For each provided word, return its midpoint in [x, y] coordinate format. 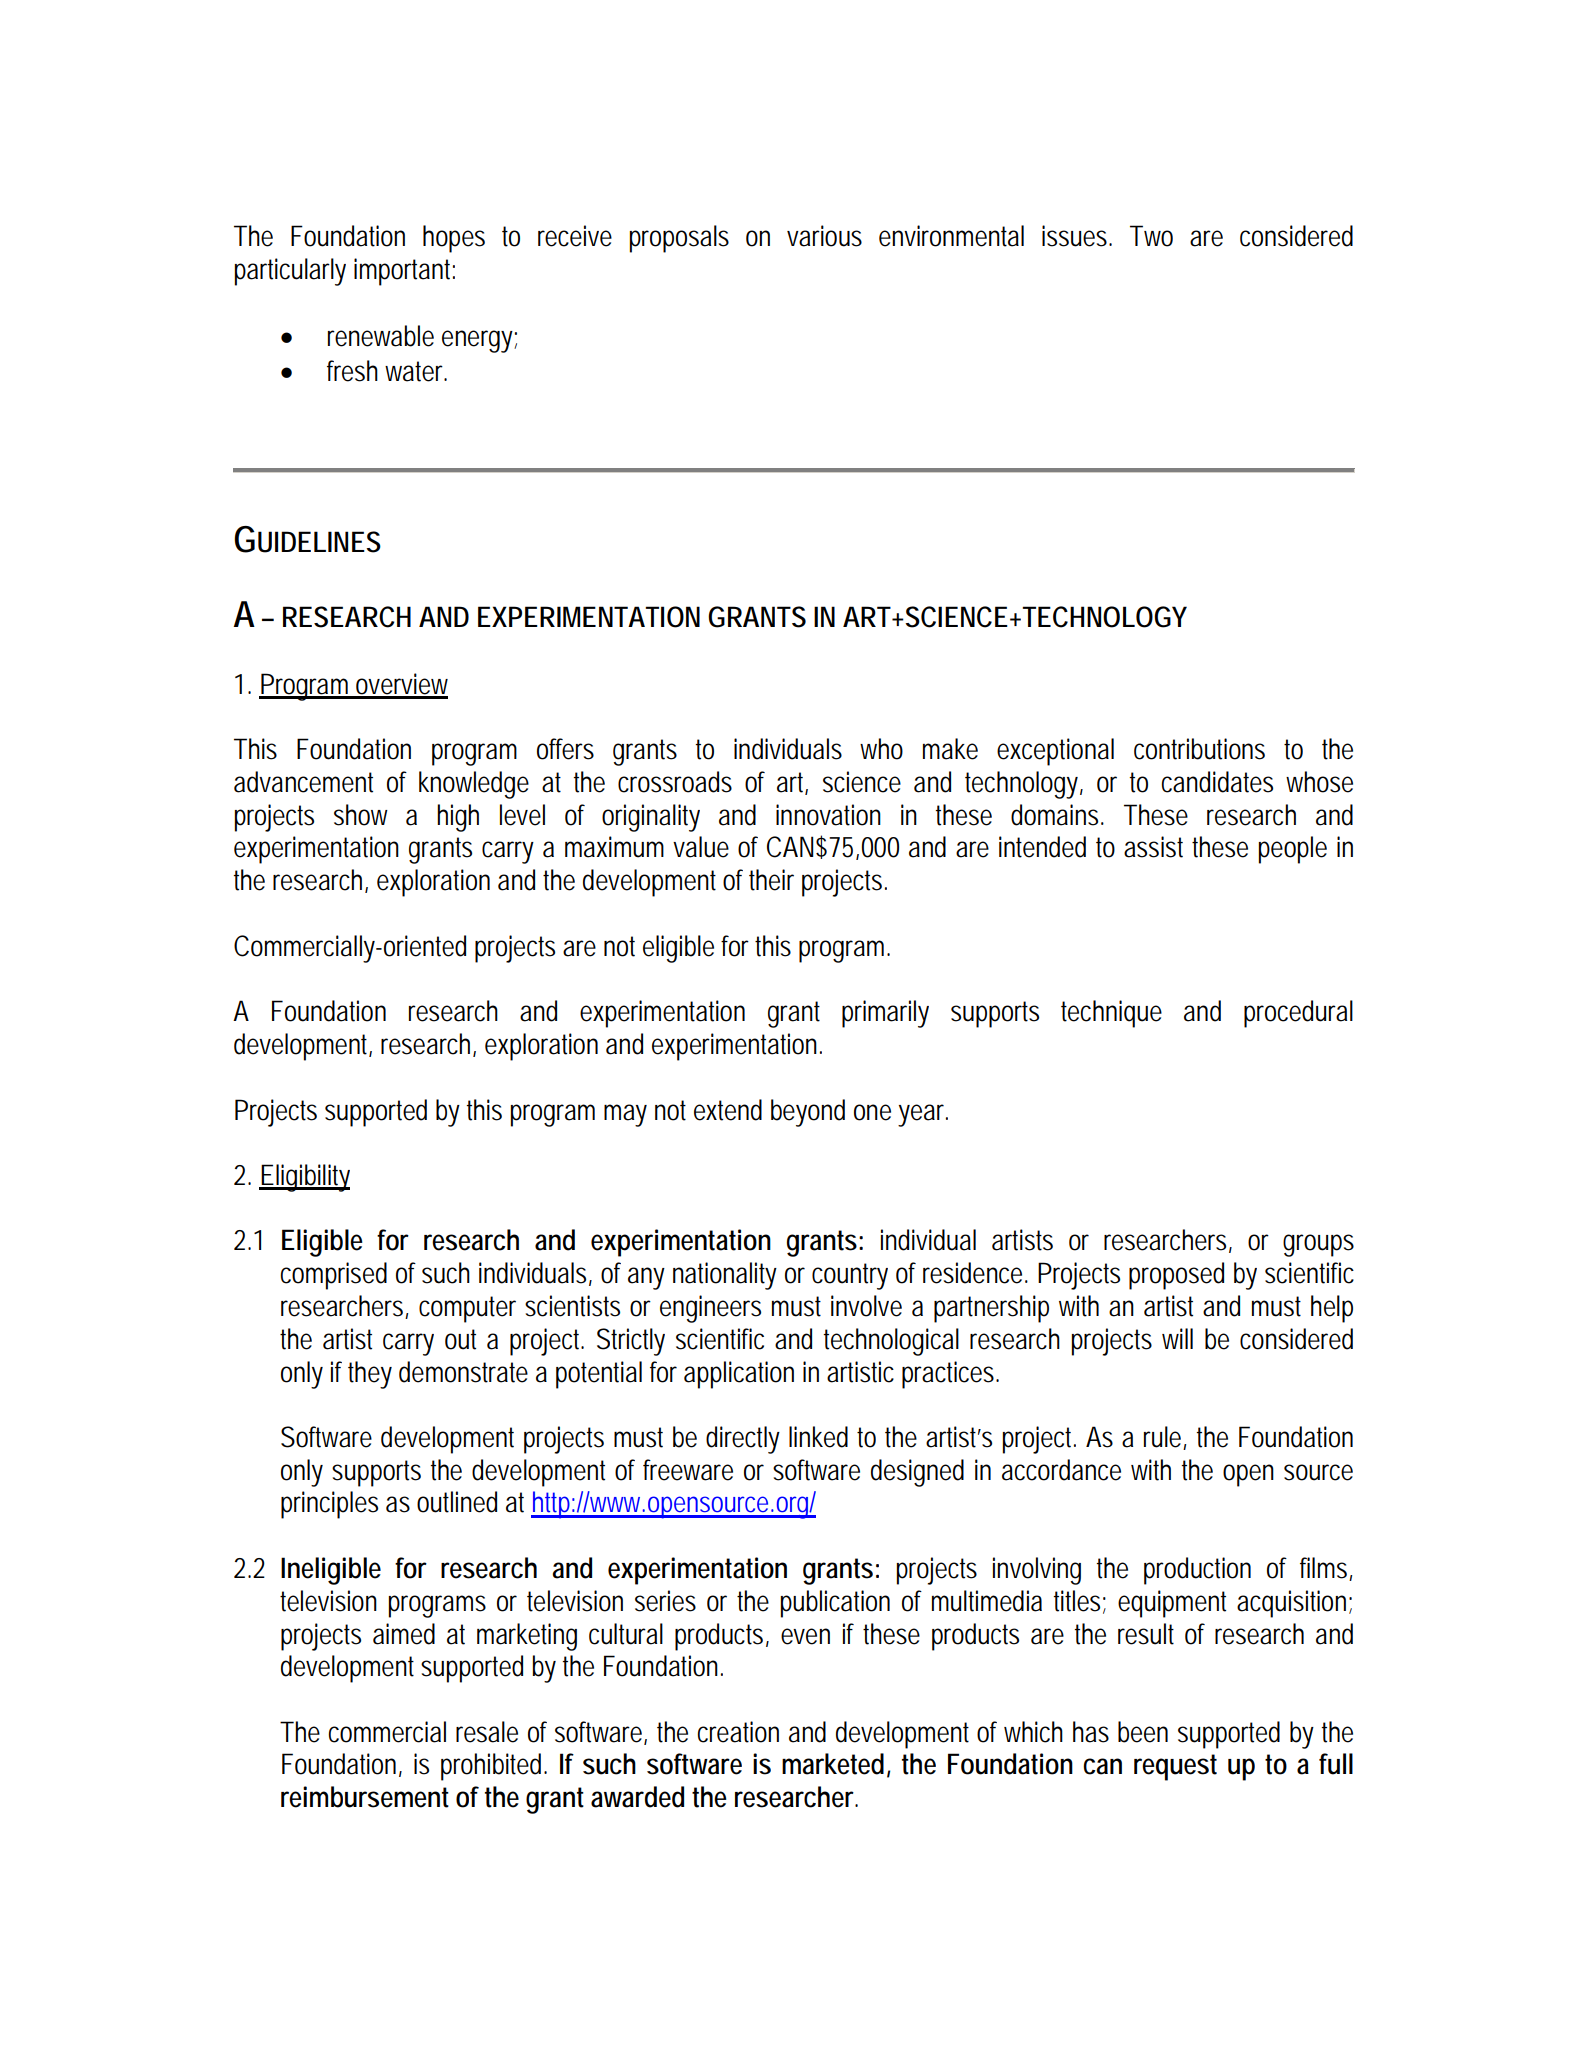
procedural [1298, 1014]
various [824, 236]
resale [487, 1732]
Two [1151, 236]
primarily [885, 1014]
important [404, 272]
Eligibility [304, 1178]
